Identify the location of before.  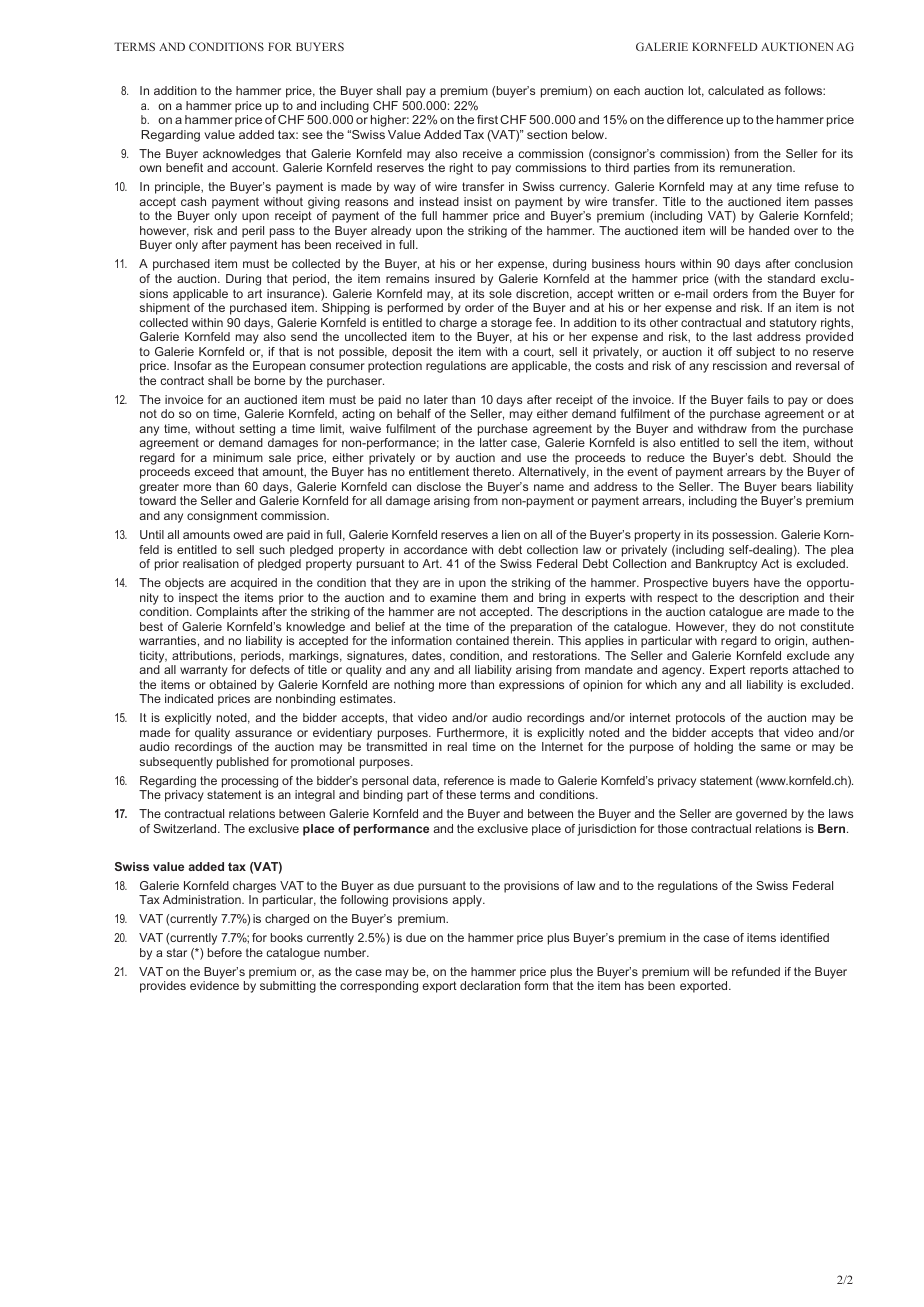
(225, 952).
